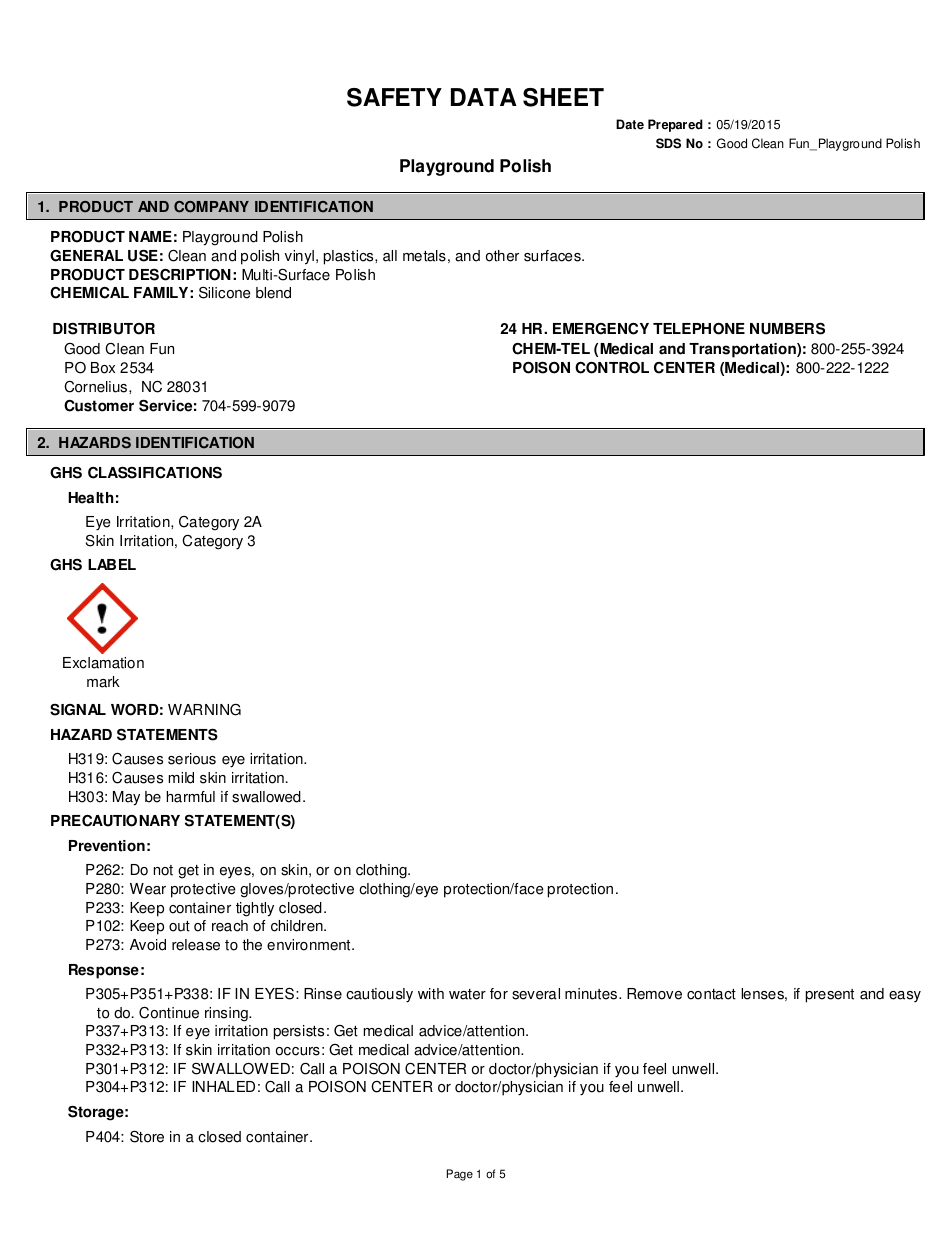 The width and height of the screenshot is (952, 1233). I want to click on CLASSIFICATIONS, so click(155, 472).
